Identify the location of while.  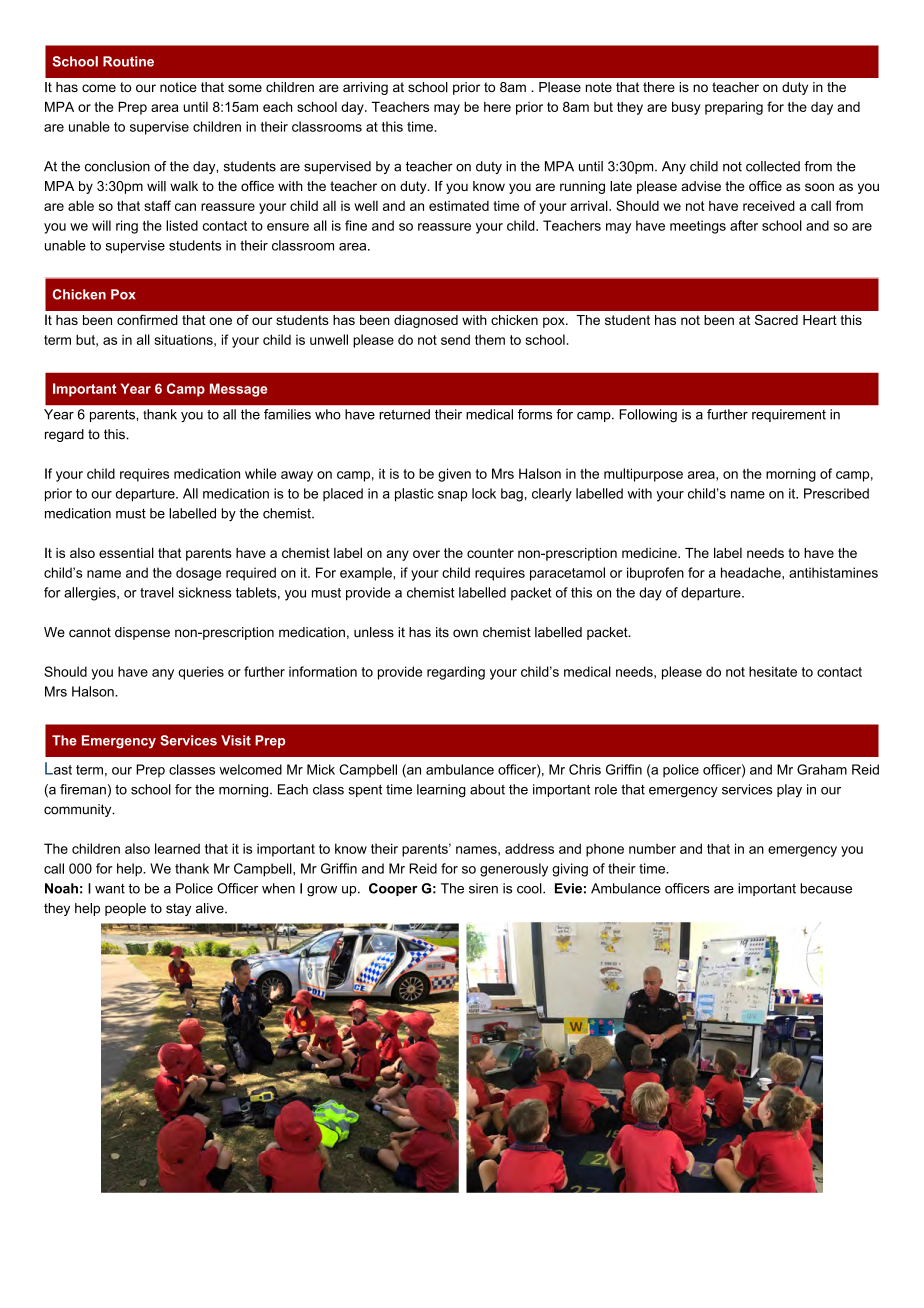
(260, 473).
